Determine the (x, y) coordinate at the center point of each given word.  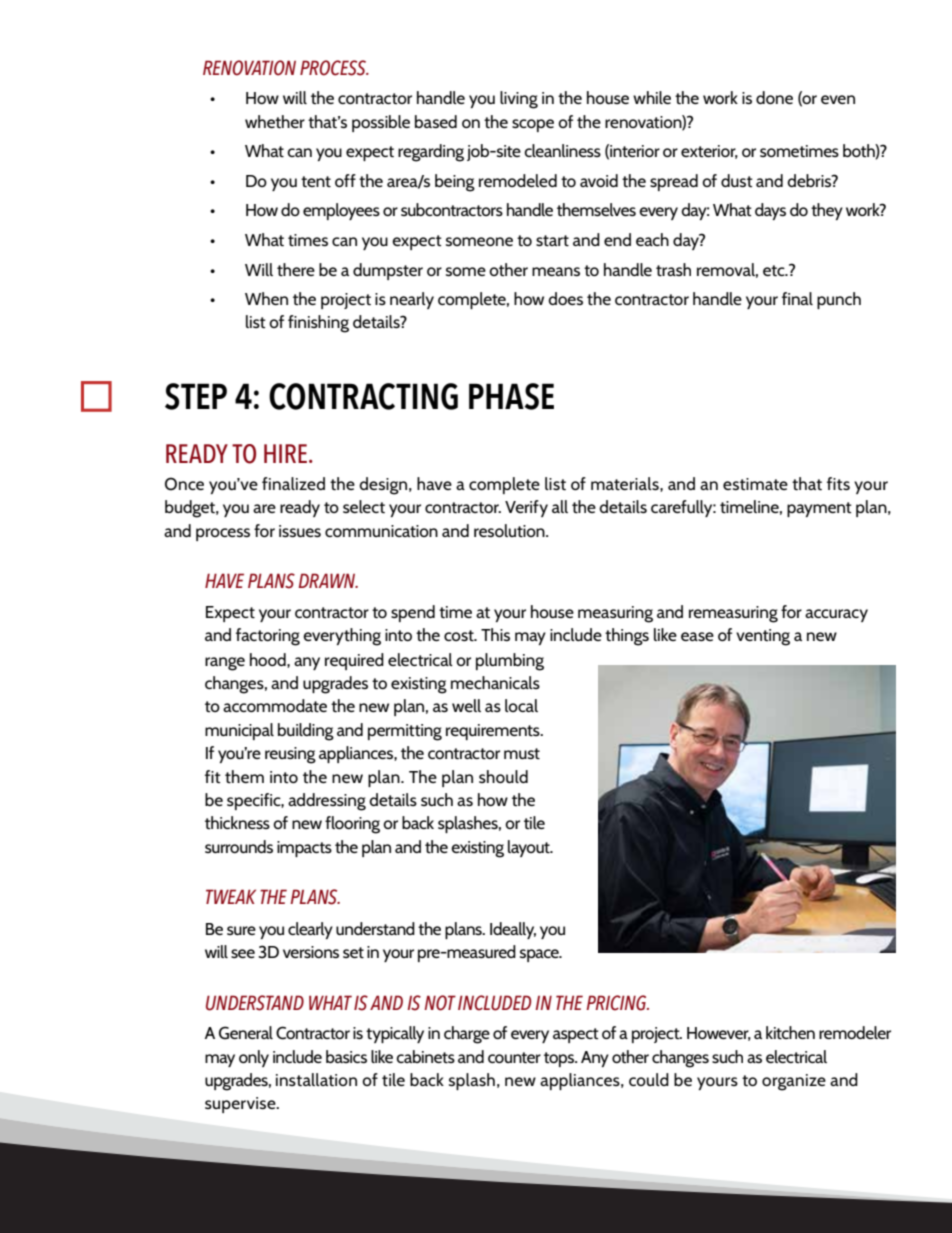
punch (839, 300)
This (495, 634)
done (774, 97)
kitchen (790, 1033)
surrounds (239, 846)
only (254, 1058)
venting (763, 637)
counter (514, 1057)
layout (530, 848)
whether (275, 121)
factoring (268, 637)
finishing (318, 324)
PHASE (511, 396)
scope (533, 125)
